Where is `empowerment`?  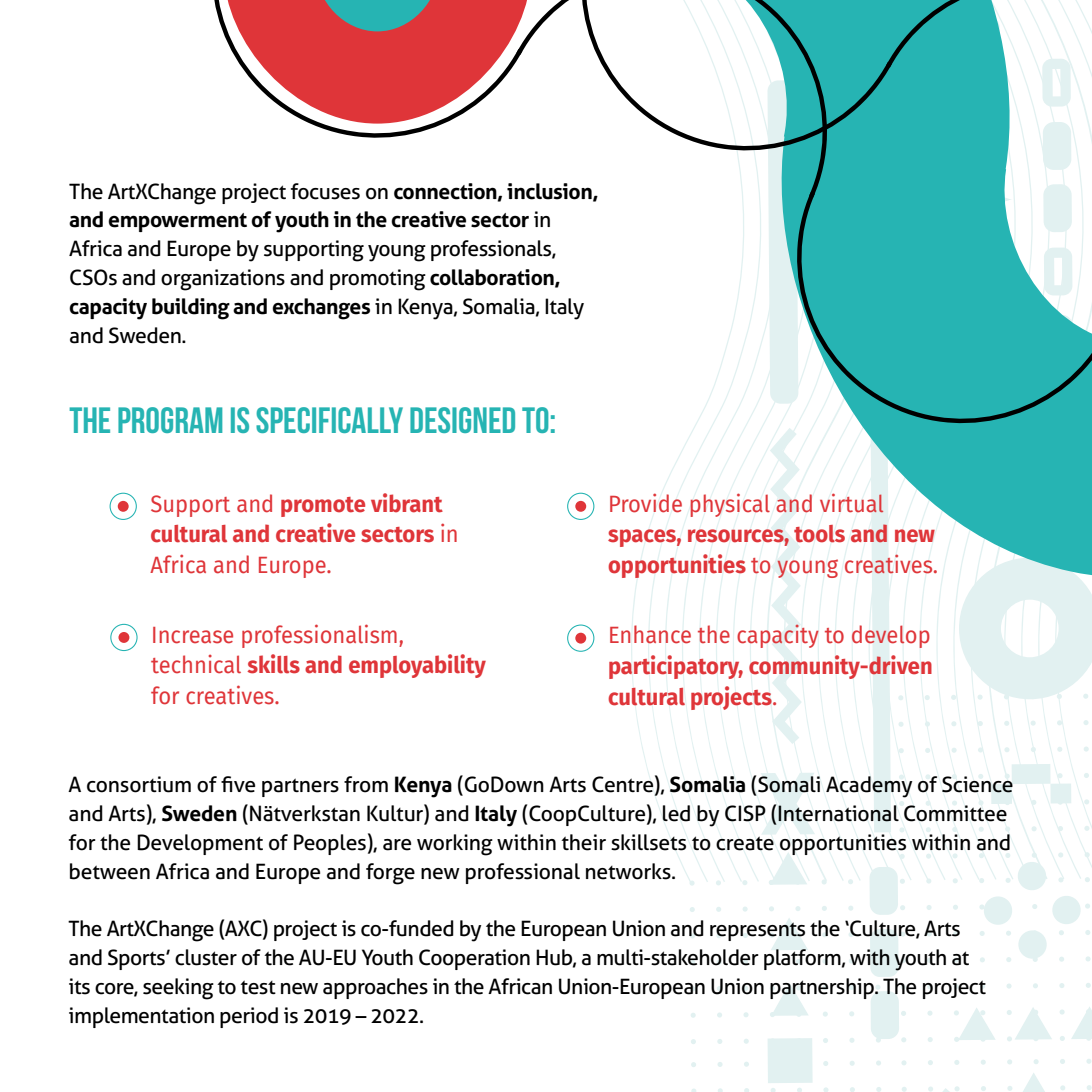
empowerment is located at coordinates (177, 222).
